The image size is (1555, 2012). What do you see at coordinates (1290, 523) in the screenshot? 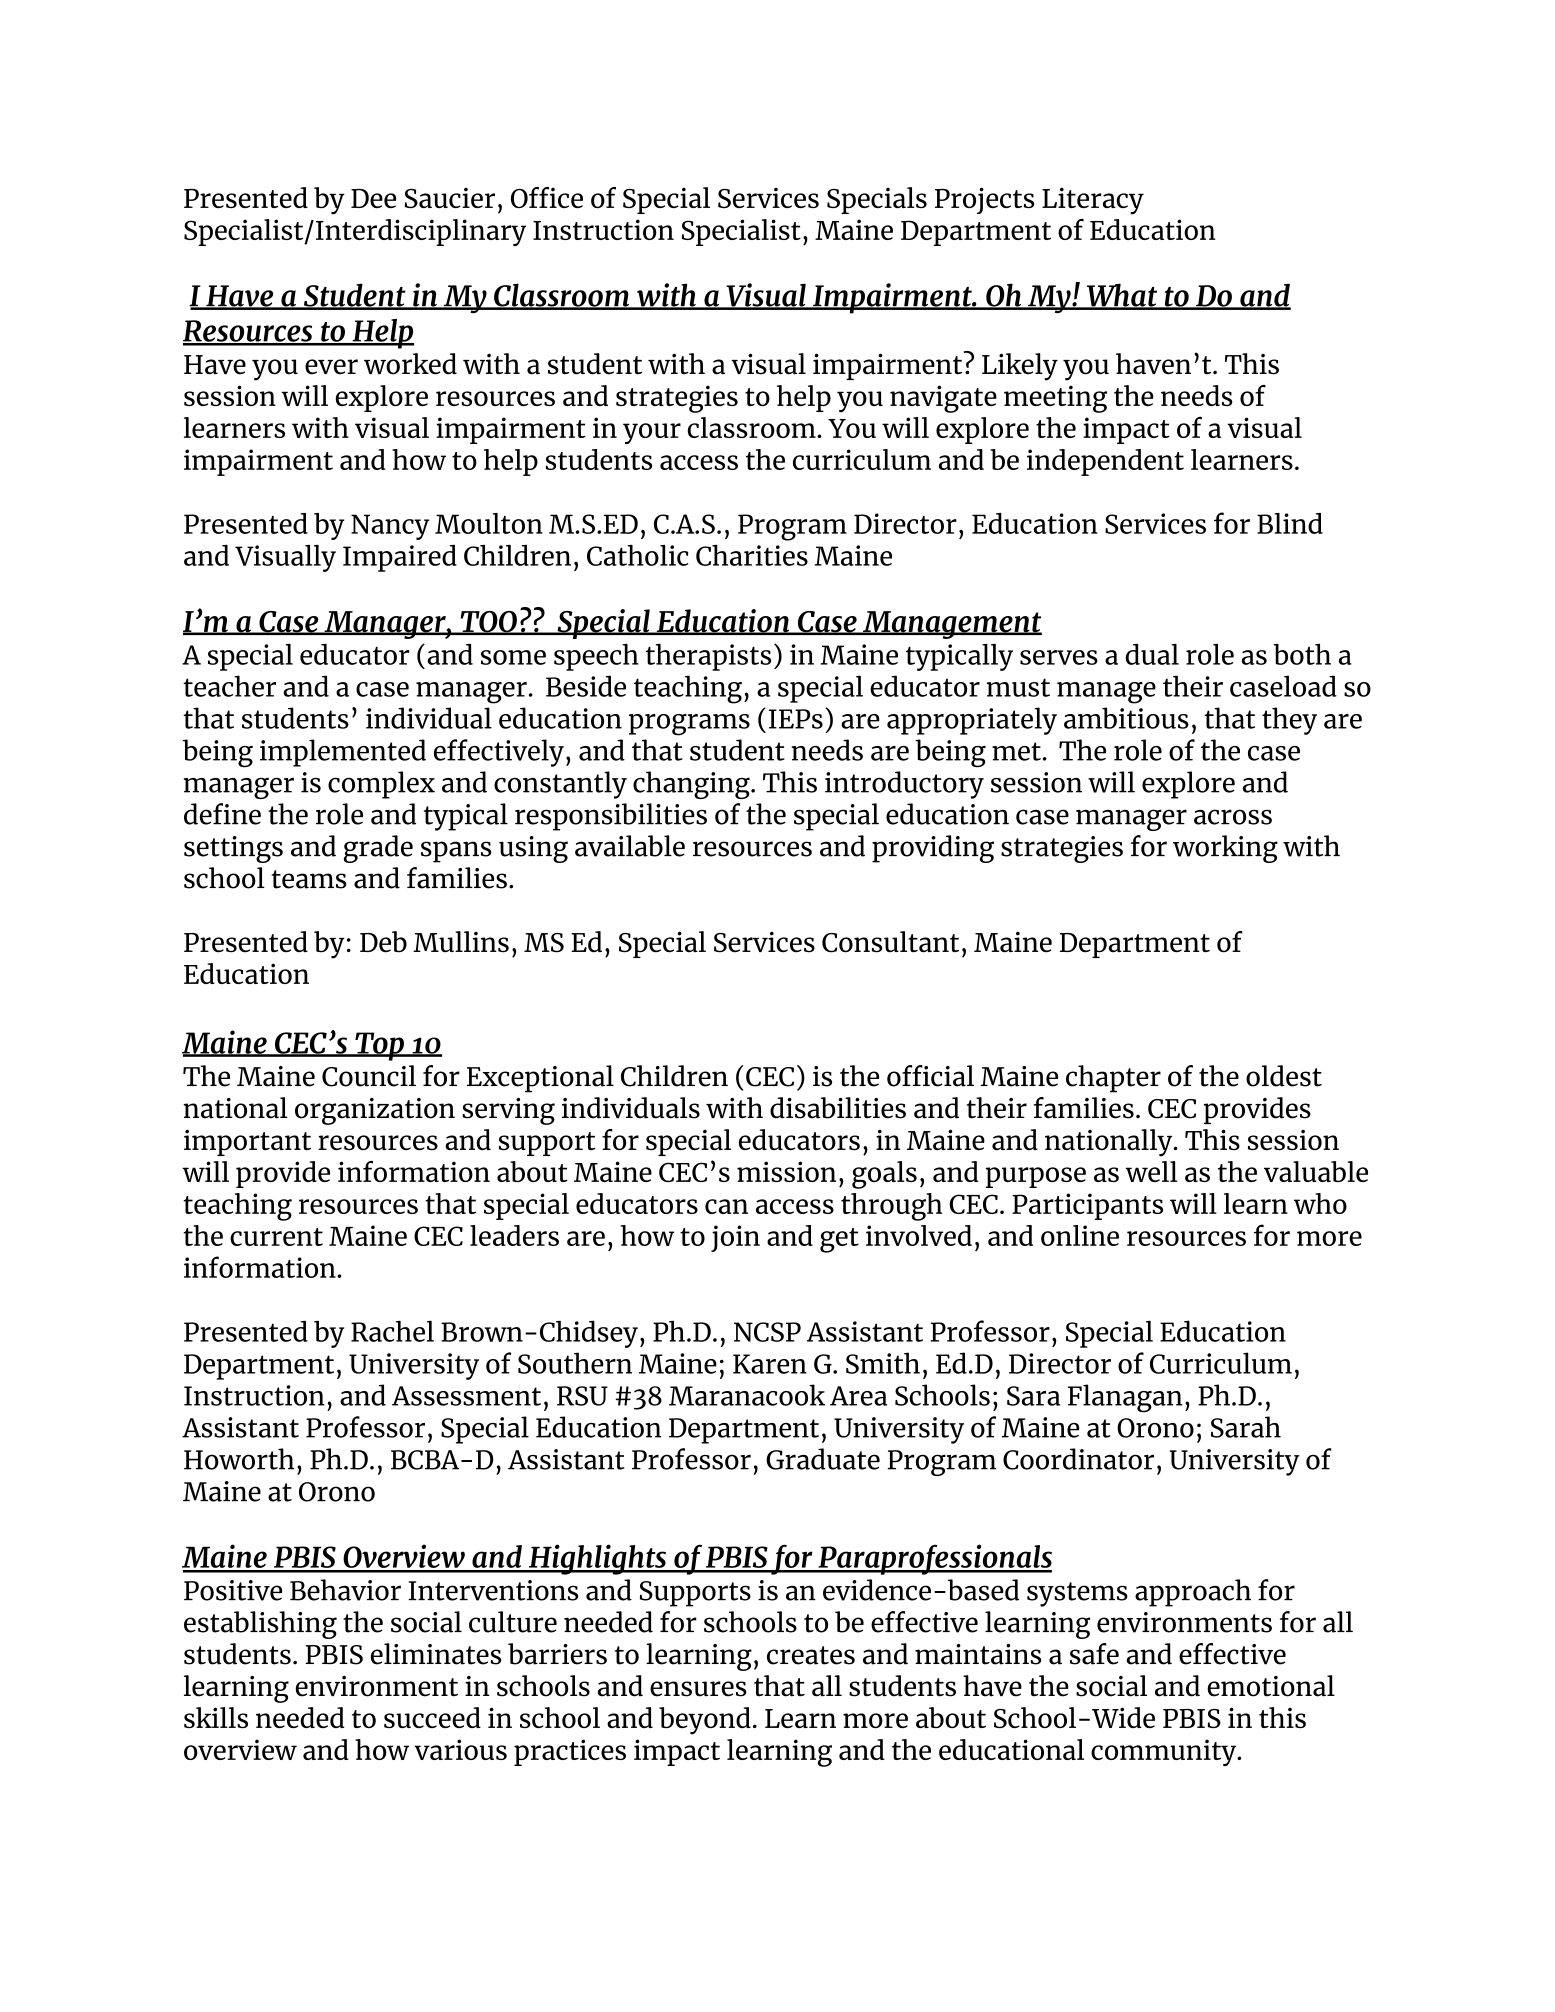
I see `Blind` at bounding box center [1290, 523].
